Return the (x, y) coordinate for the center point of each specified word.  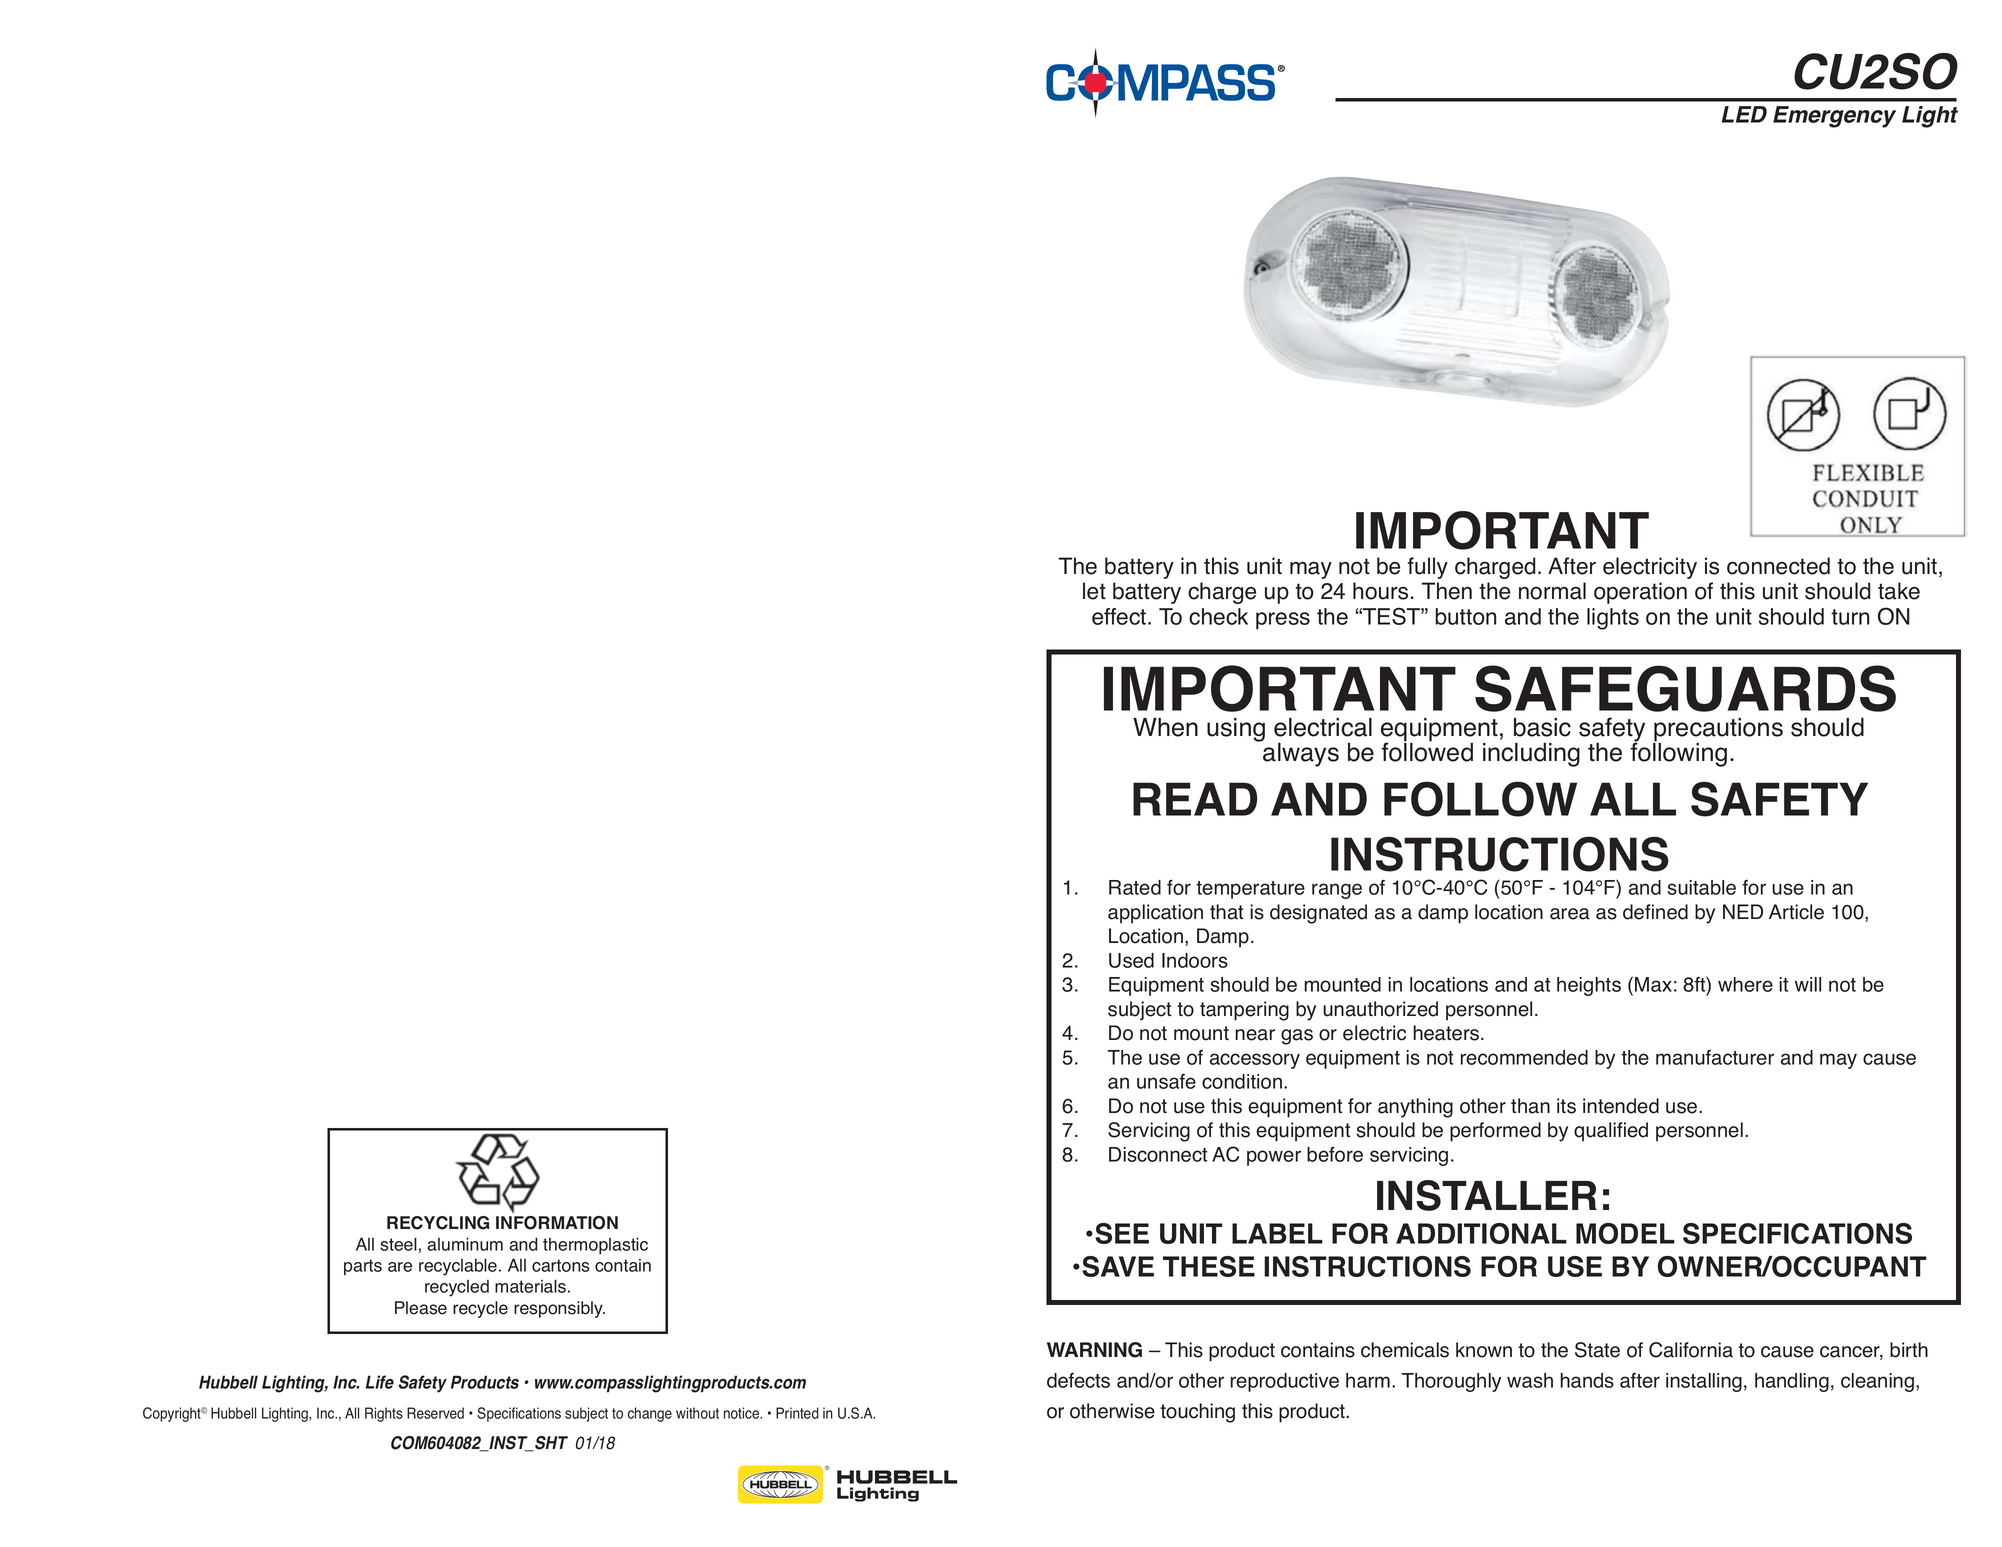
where (1745, 984)
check (1218, 616)
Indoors (1195, 960)
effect (1120, 616)
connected (1778, 566)
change (650, 1414)
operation (1640, 593)
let (1094, 591)
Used (1131, 960)
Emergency (1834, 117)
